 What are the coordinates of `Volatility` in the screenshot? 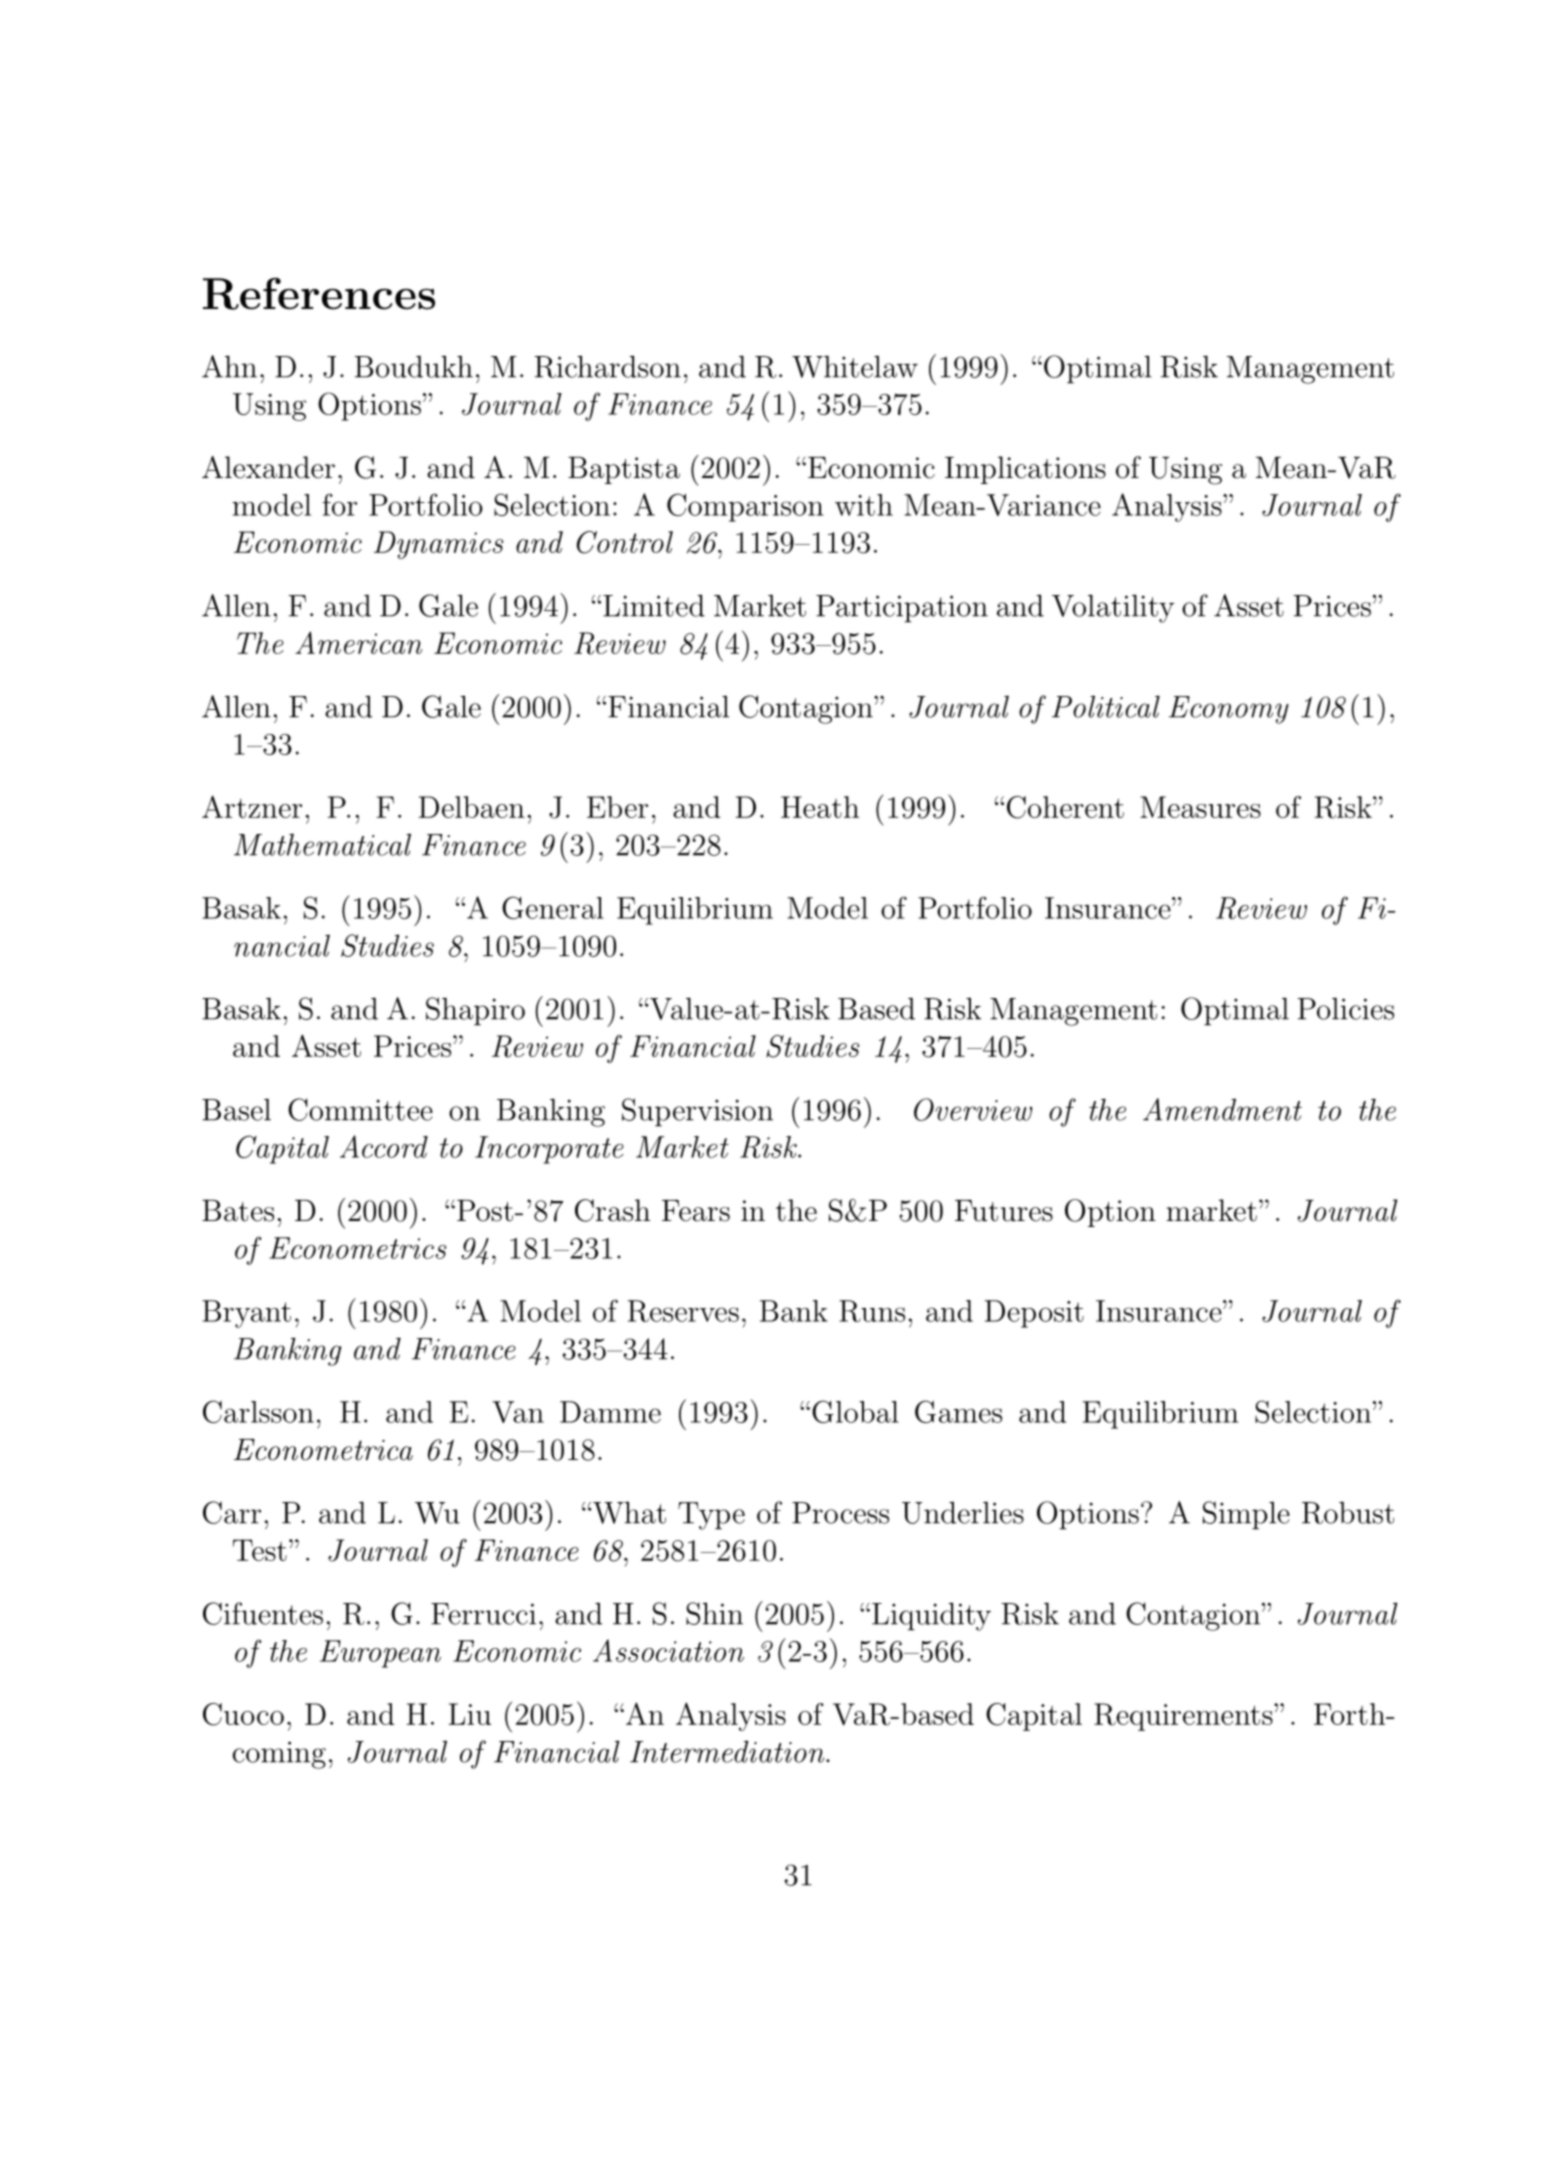 It's located at (1113, 608).
